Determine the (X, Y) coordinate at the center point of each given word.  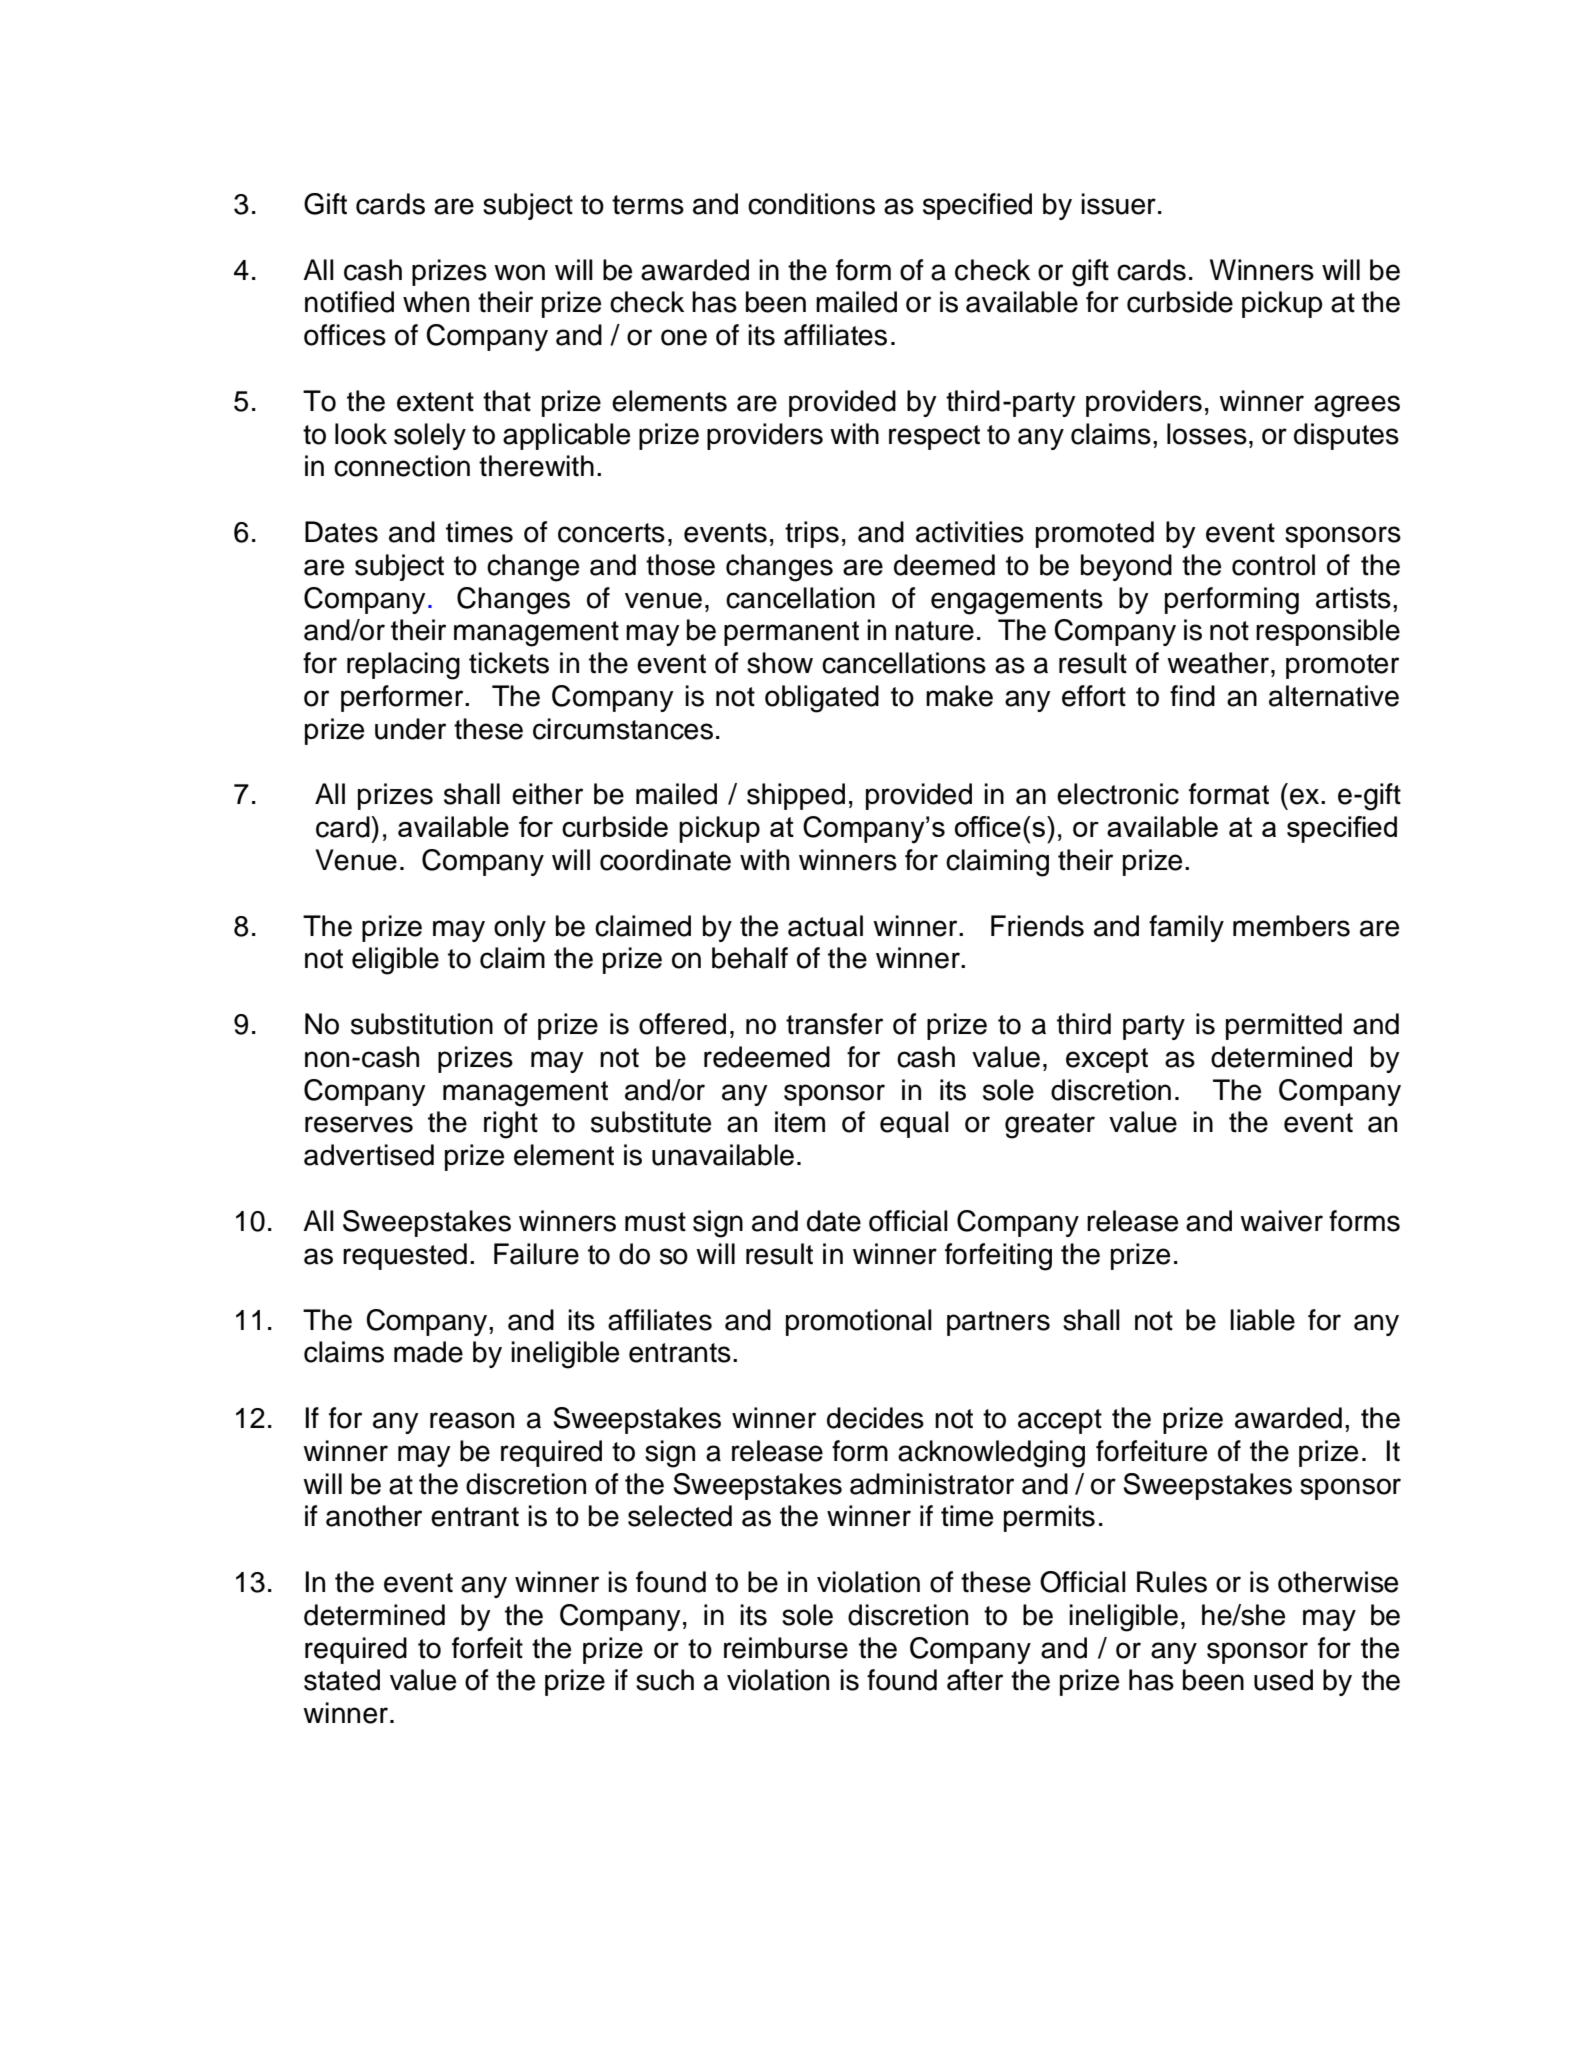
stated (342, 1680)
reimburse (786, 1648)
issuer (1118, 204)
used (1283, 1680)
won (519, 272)
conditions (811, 204)
